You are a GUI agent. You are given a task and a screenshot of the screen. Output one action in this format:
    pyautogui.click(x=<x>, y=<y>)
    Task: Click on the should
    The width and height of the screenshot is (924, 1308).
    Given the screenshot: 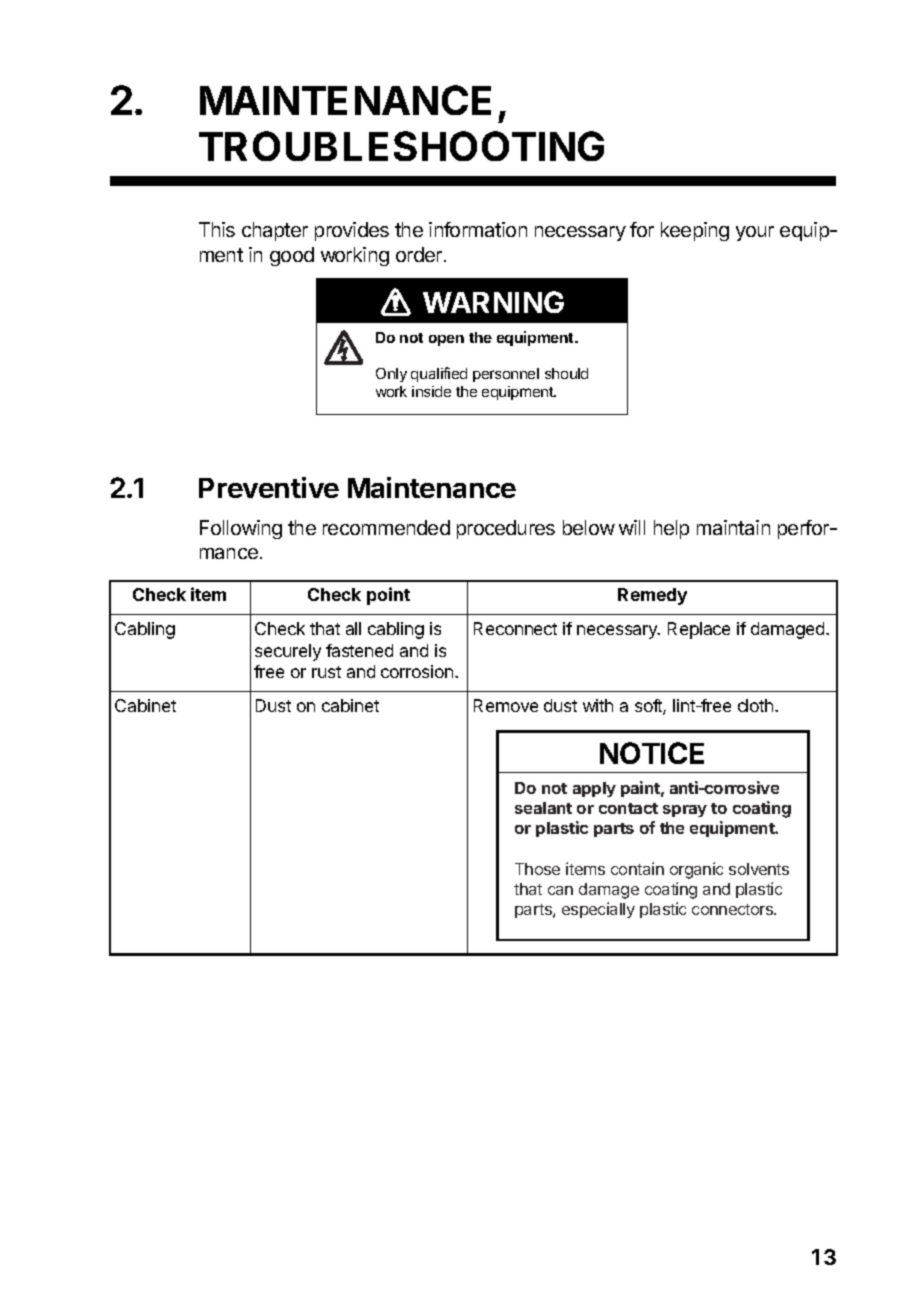 What is the action you would take?
    pyautogui.click(x=566, y=373)
